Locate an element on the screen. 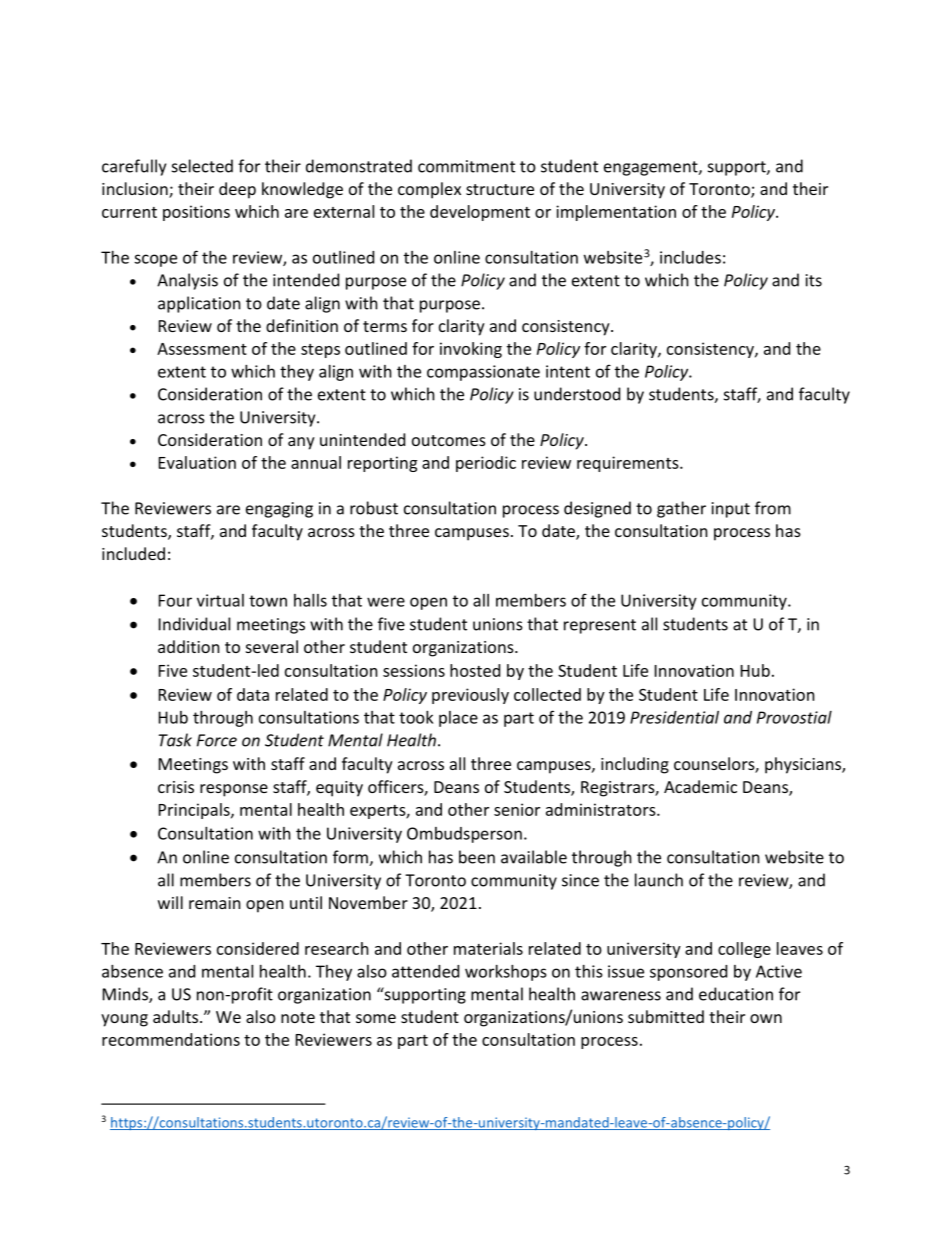 This screenshot has height=1233, width=952. deep is located at coordinates (237, 190).
